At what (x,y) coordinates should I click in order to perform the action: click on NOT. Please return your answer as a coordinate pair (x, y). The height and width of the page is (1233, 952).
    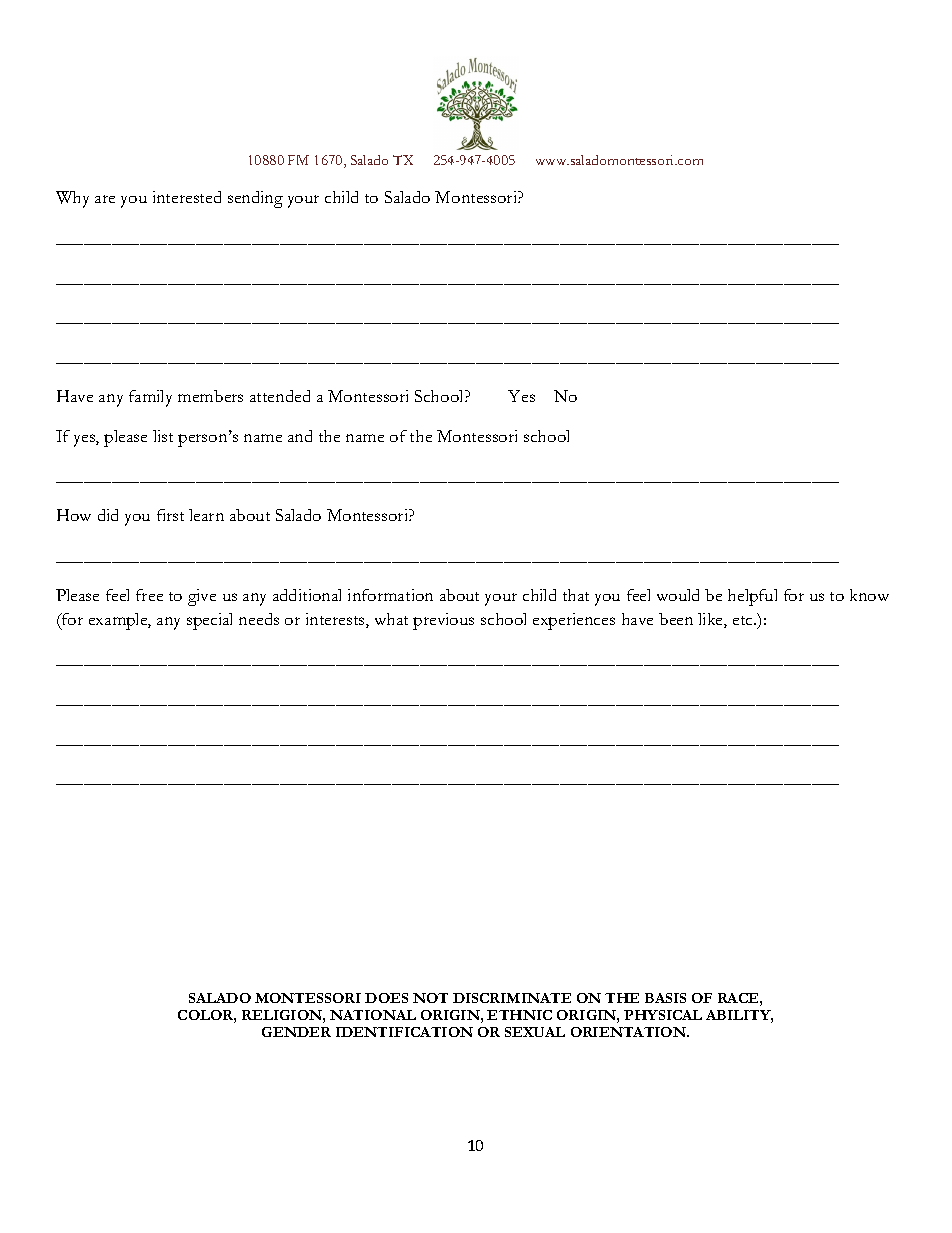
    Looking at the image, I should click on (430, 998).
